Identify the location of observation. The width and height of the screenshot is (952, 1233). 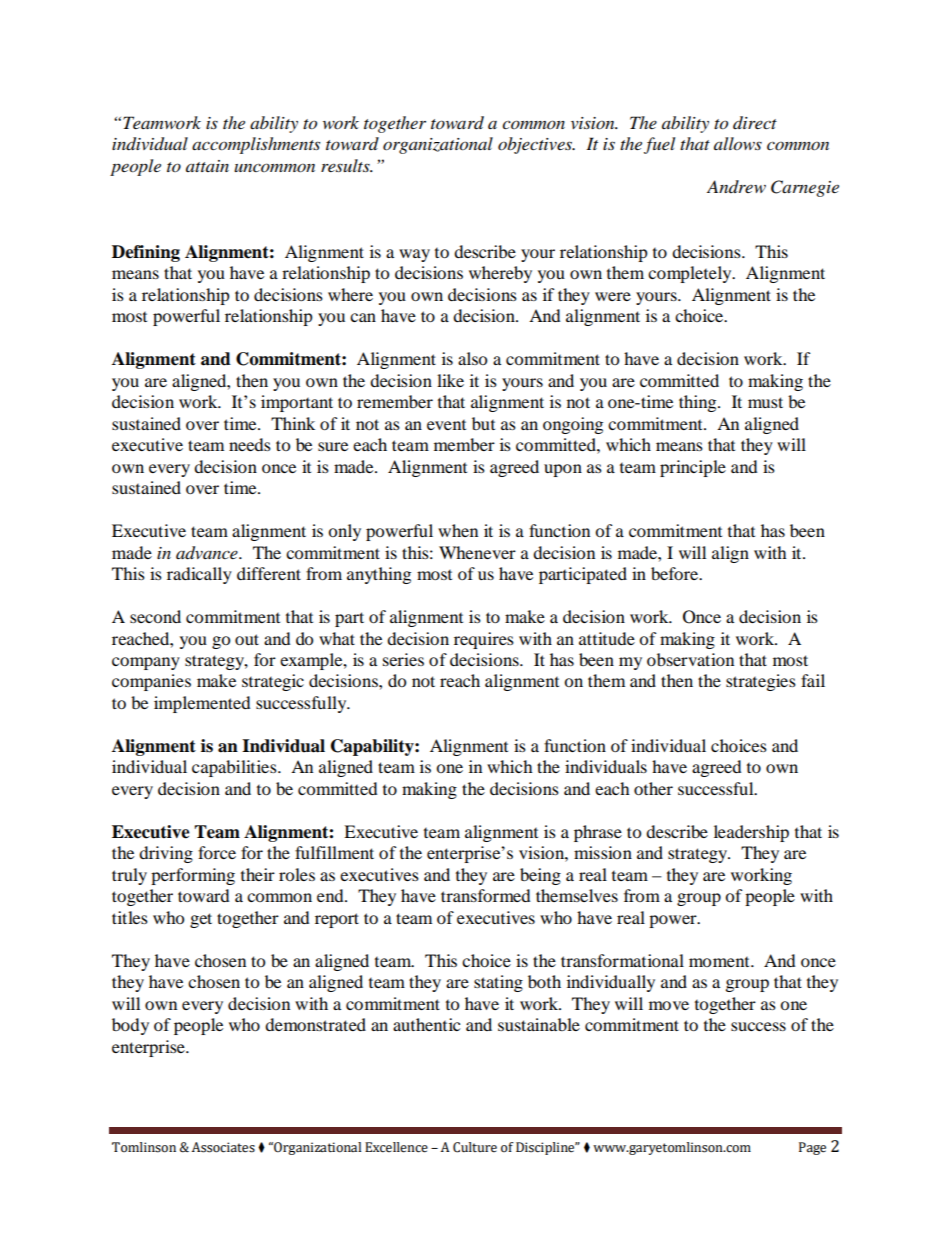
(690, 659).
